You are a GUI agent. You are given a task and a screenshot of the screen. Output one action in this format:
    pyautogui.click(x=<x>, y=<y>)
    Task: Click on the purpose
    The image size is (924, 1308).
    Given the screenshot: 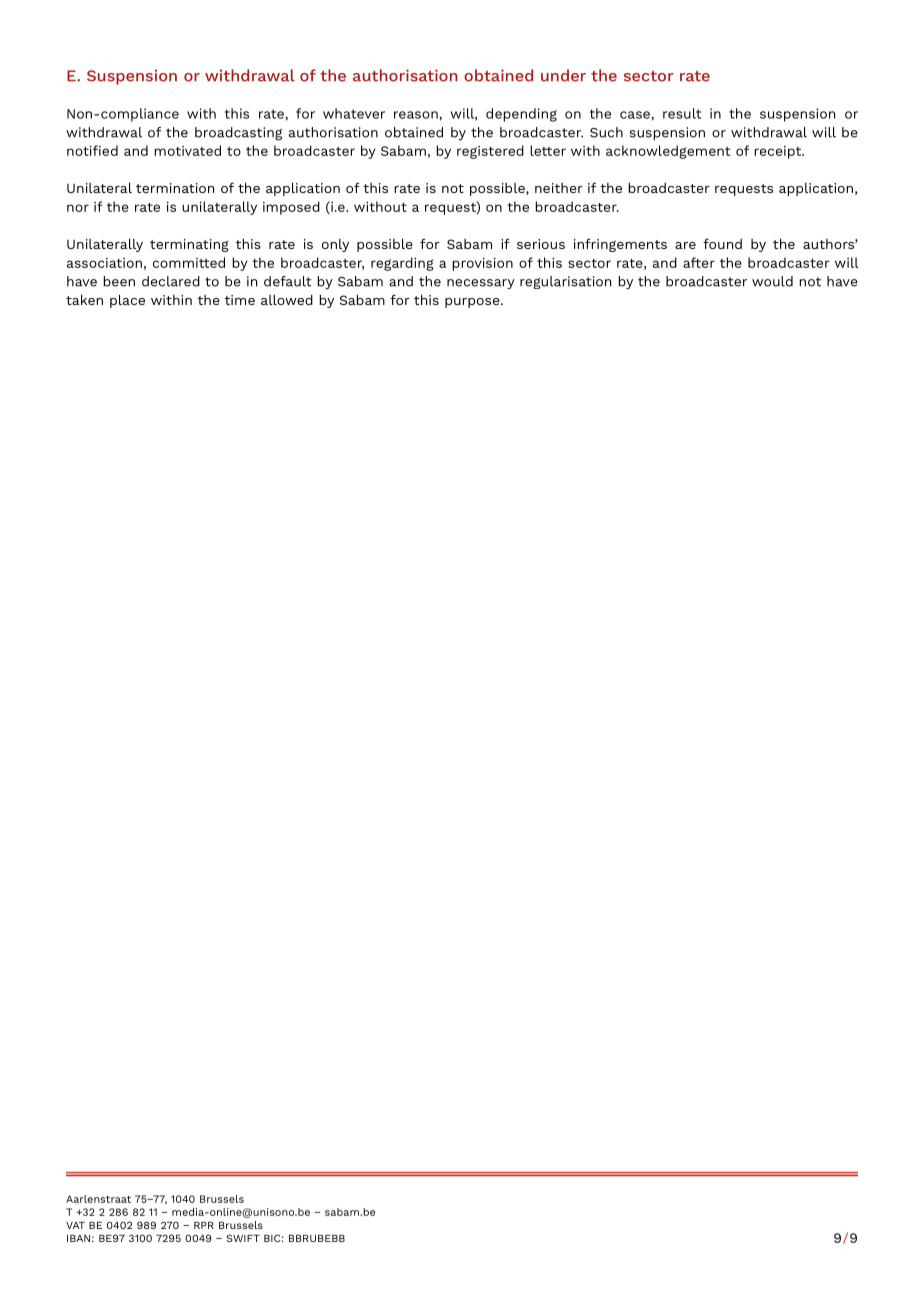 What is the action you would take?
    pyautogui.click(x=473, y=303)
